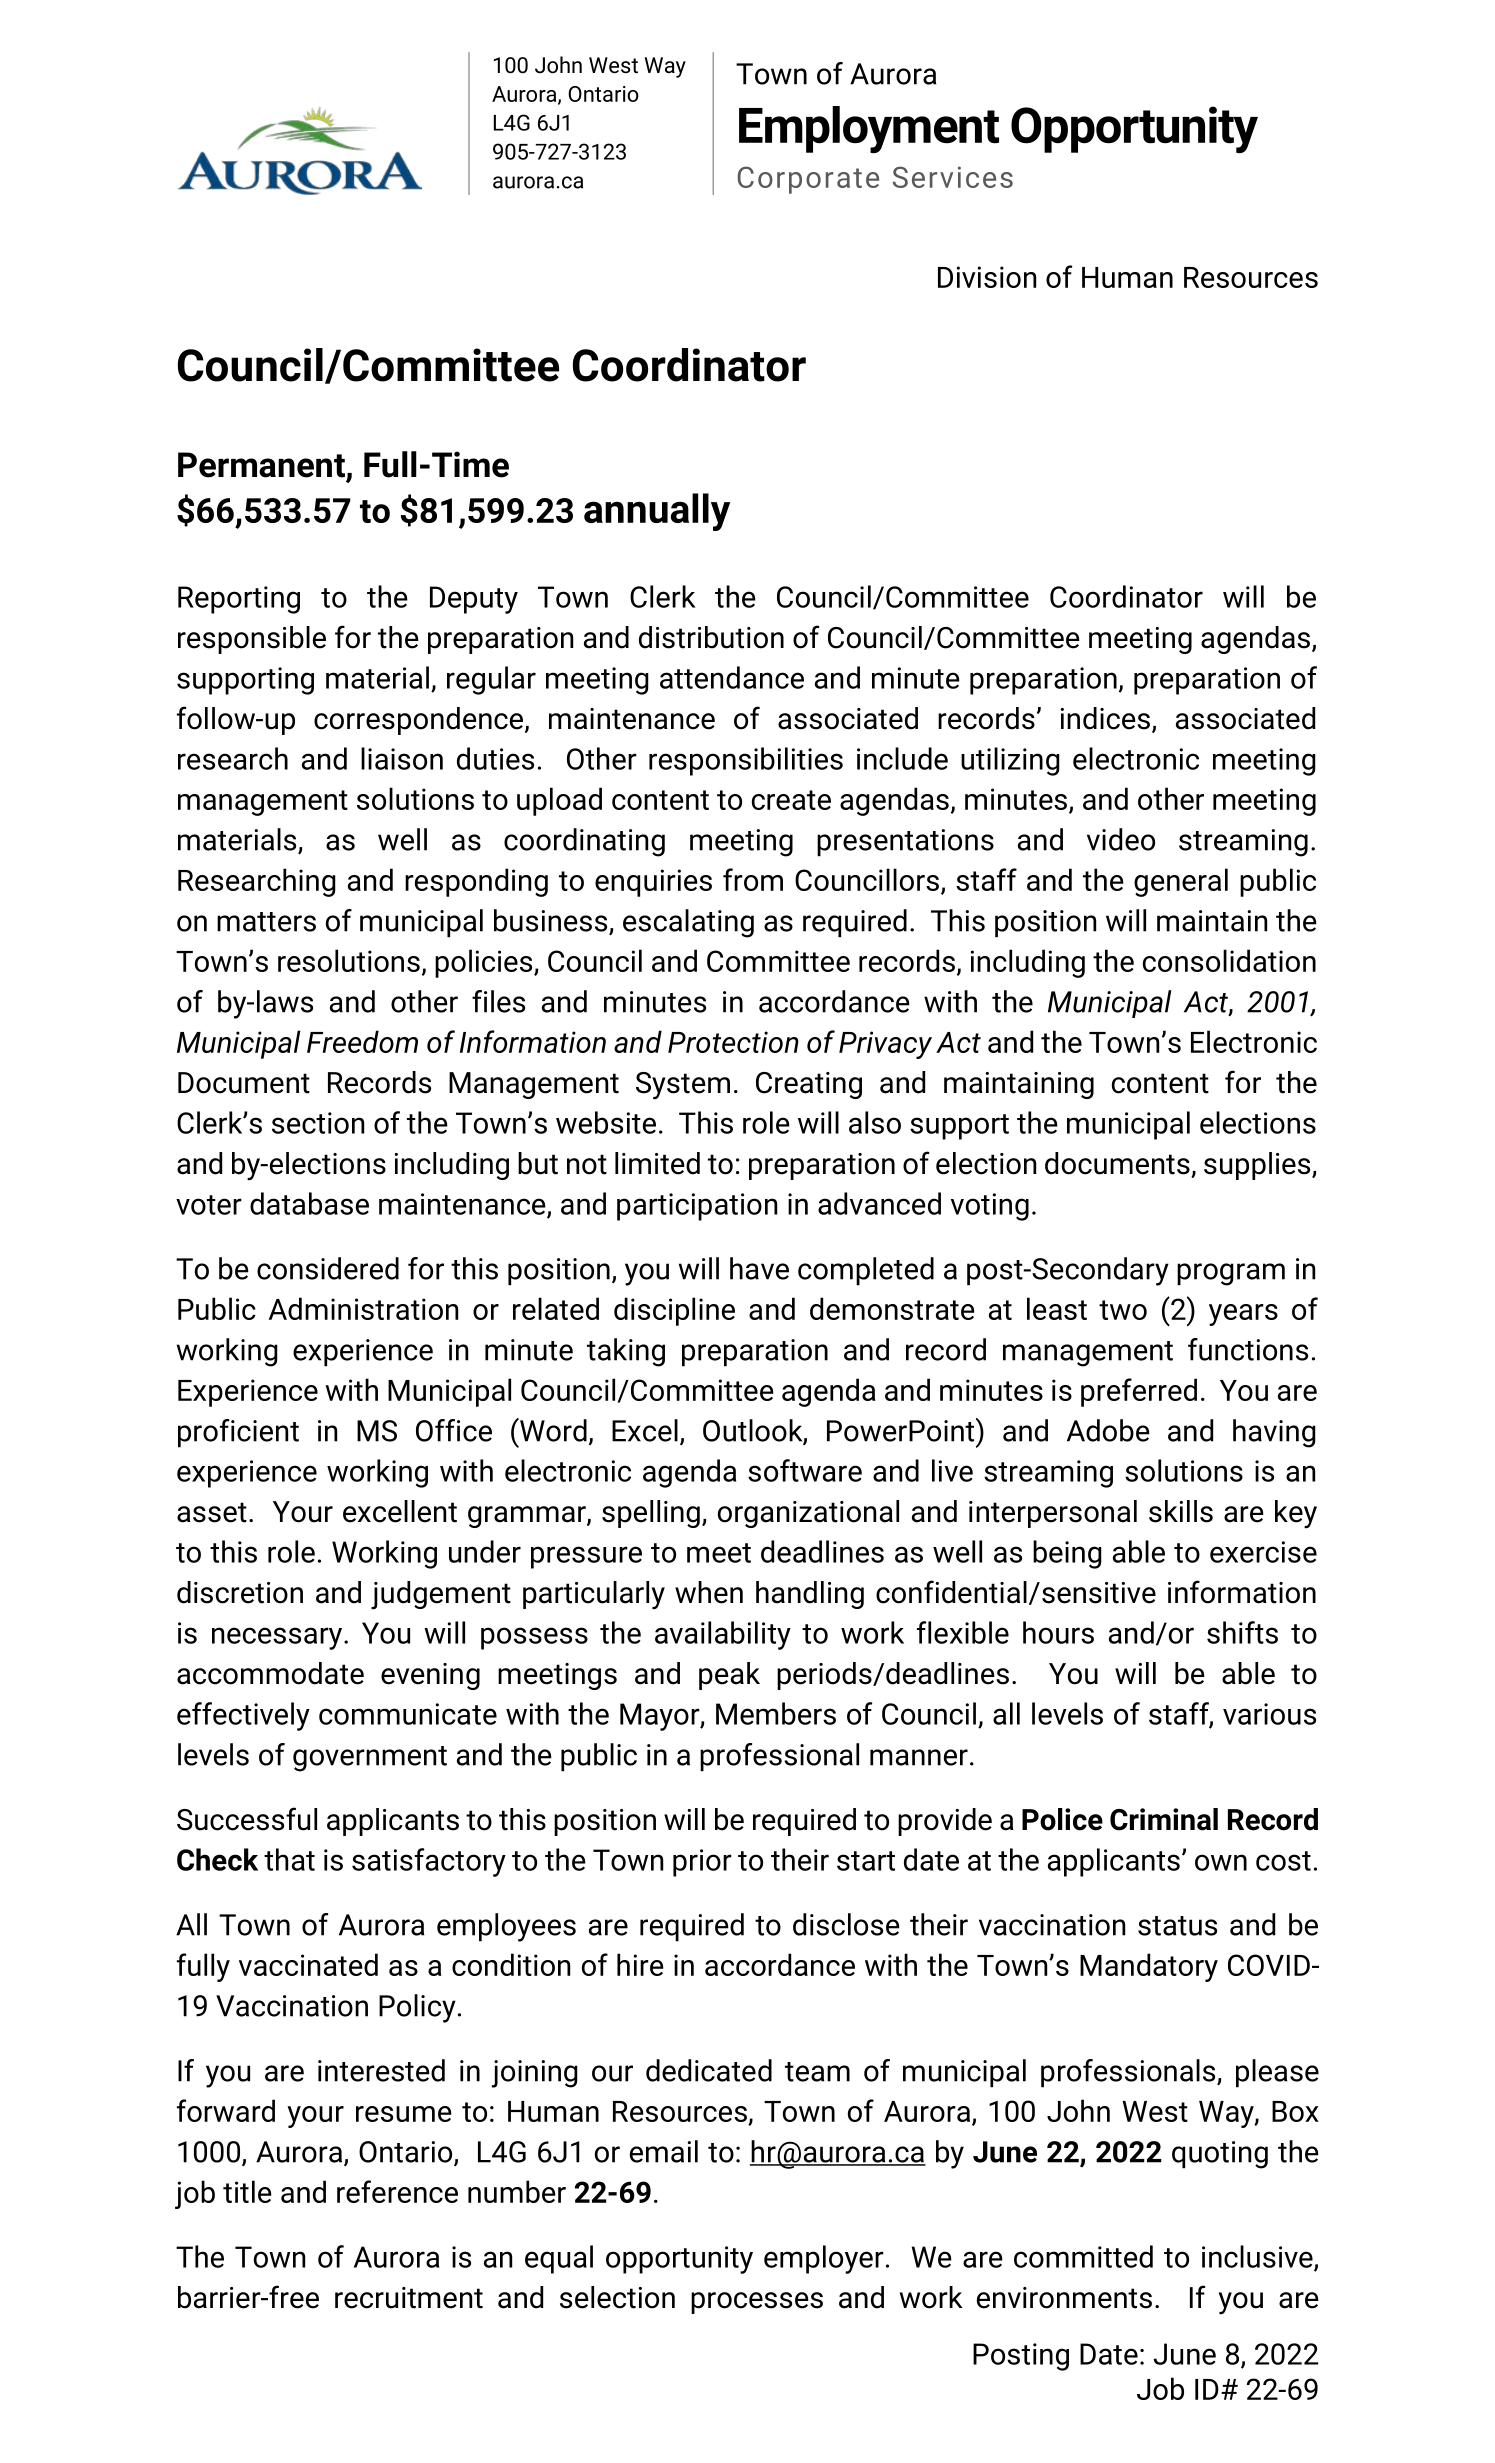 This screenshot has width=1495, height=2463. What do you see at coordinates (309, 1203) in the screenshot?
I see `database` at bounding box center [309, 1203].
